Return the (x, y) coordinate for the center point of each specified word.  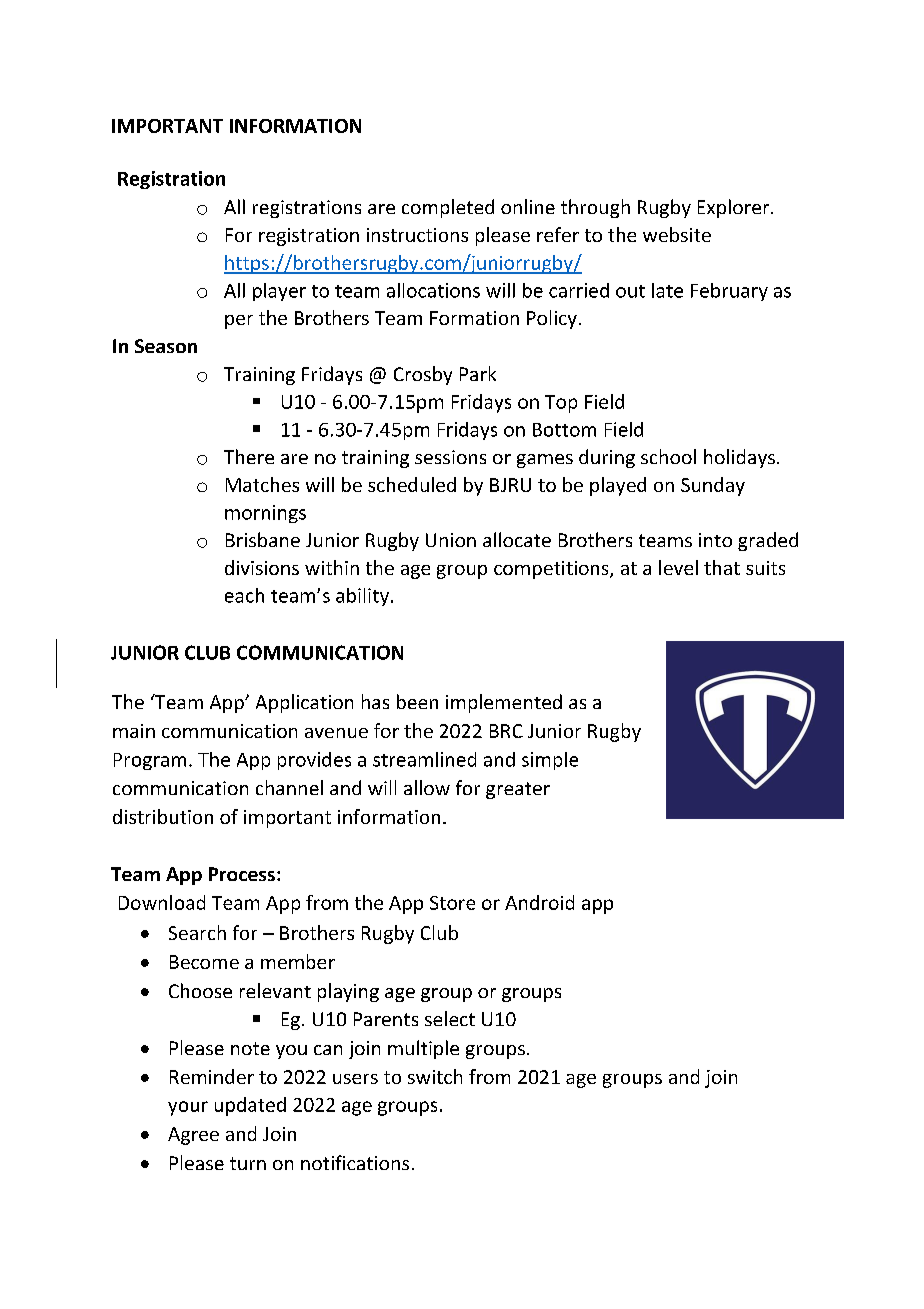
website (677, 234)
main (134, 731)
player (279, 292)
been (417, 701)
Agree (193, 1136)
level (678, 567)
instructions (417, 235)
